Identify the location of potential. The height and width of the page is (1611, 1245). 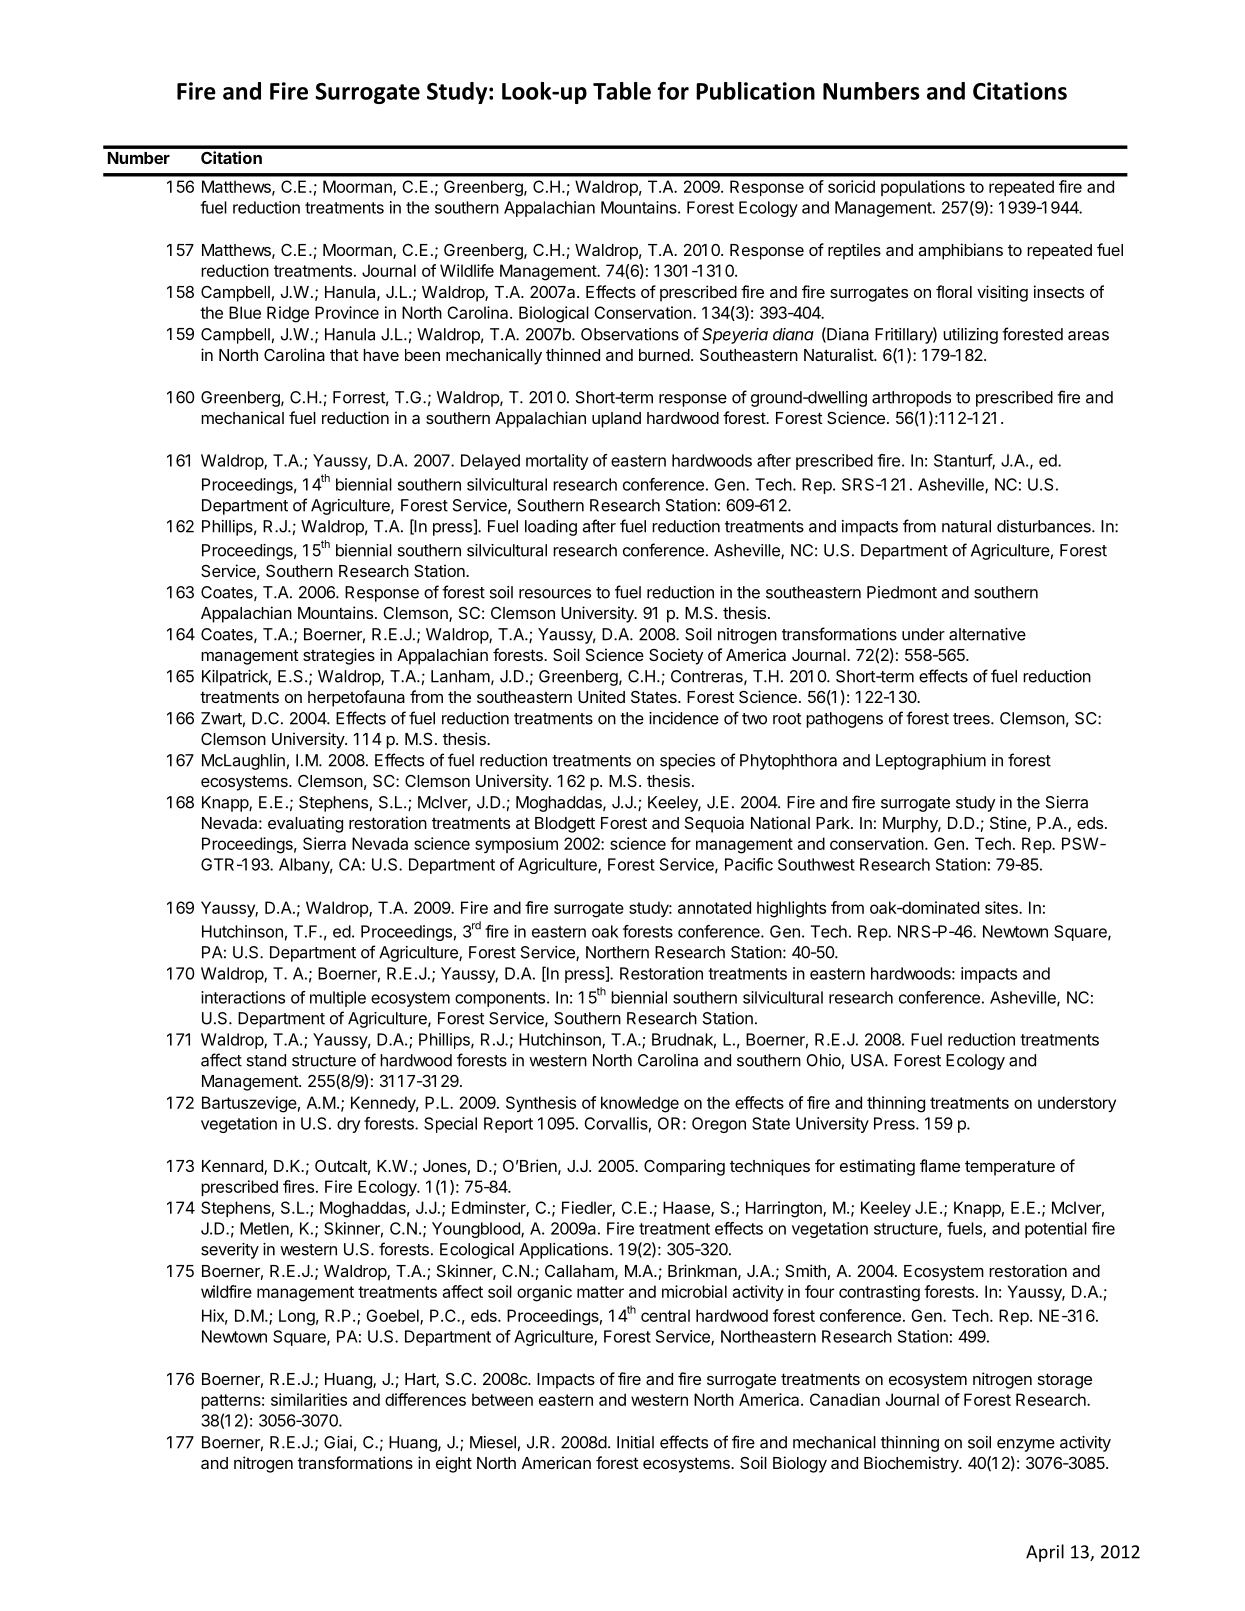
(1056, 1230).
